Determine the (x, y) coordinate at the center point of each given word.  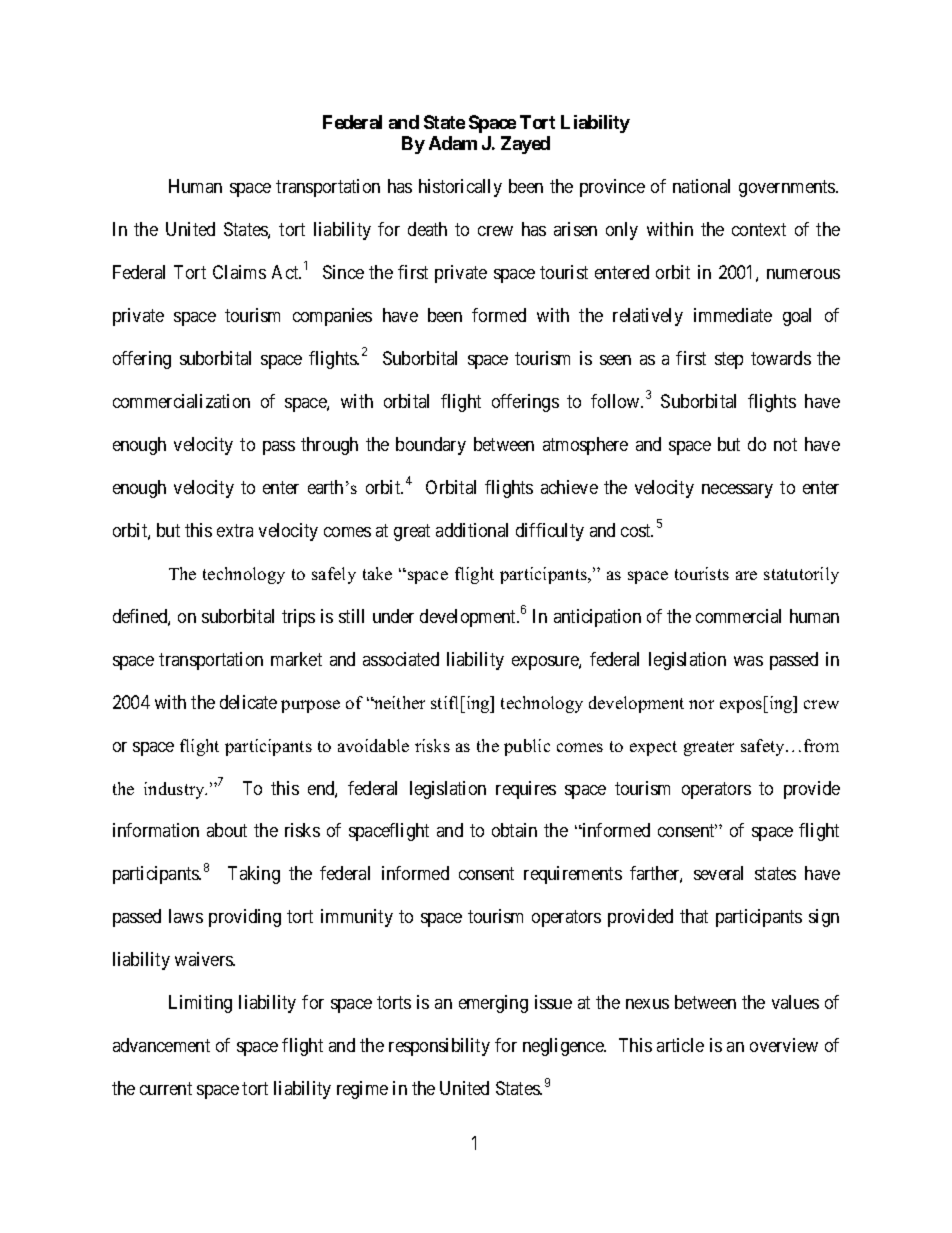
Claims (239, 272)
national (701, 186)
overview (784, 1045)
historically (460, 188)
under (393, 616)
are (746, 575)
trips (298, 618)
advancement (161, 1045)
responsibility (439, 1047)
